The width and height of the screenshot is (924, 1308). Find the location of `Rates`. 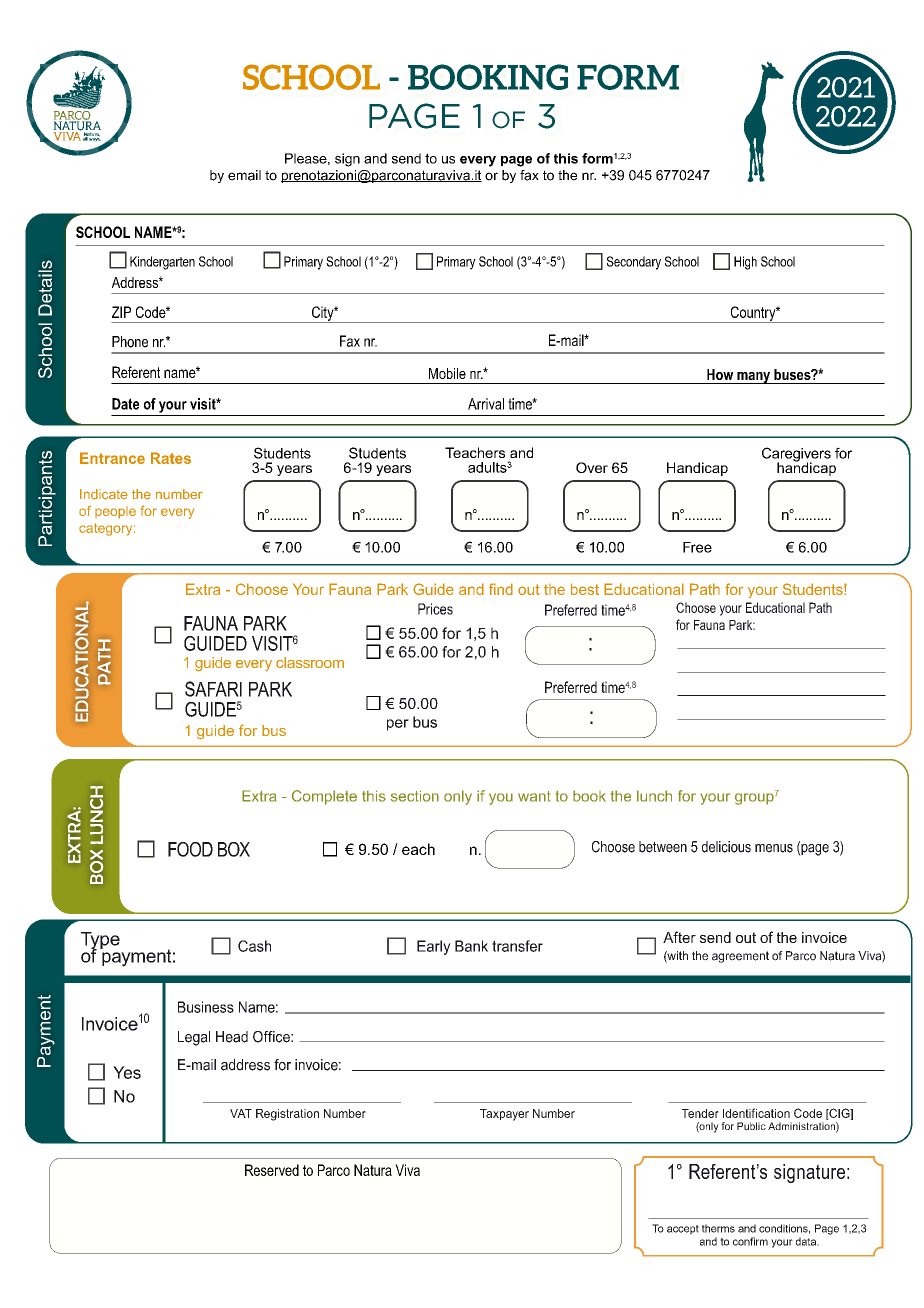

Rates is located at coordinates (171, 458).
